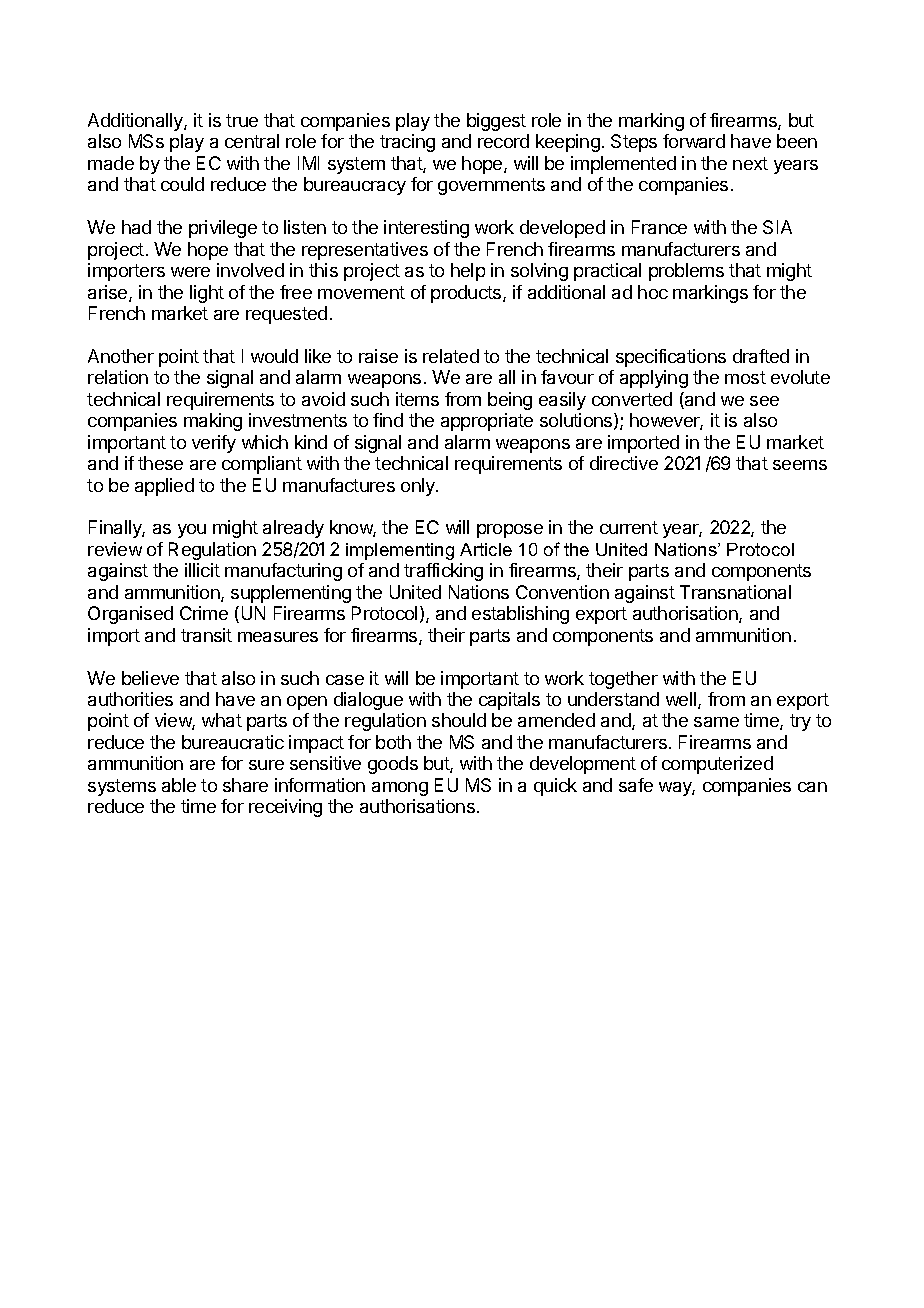  Describe the element at coordinates (400, 789) in the page. I see `among` at that location.
